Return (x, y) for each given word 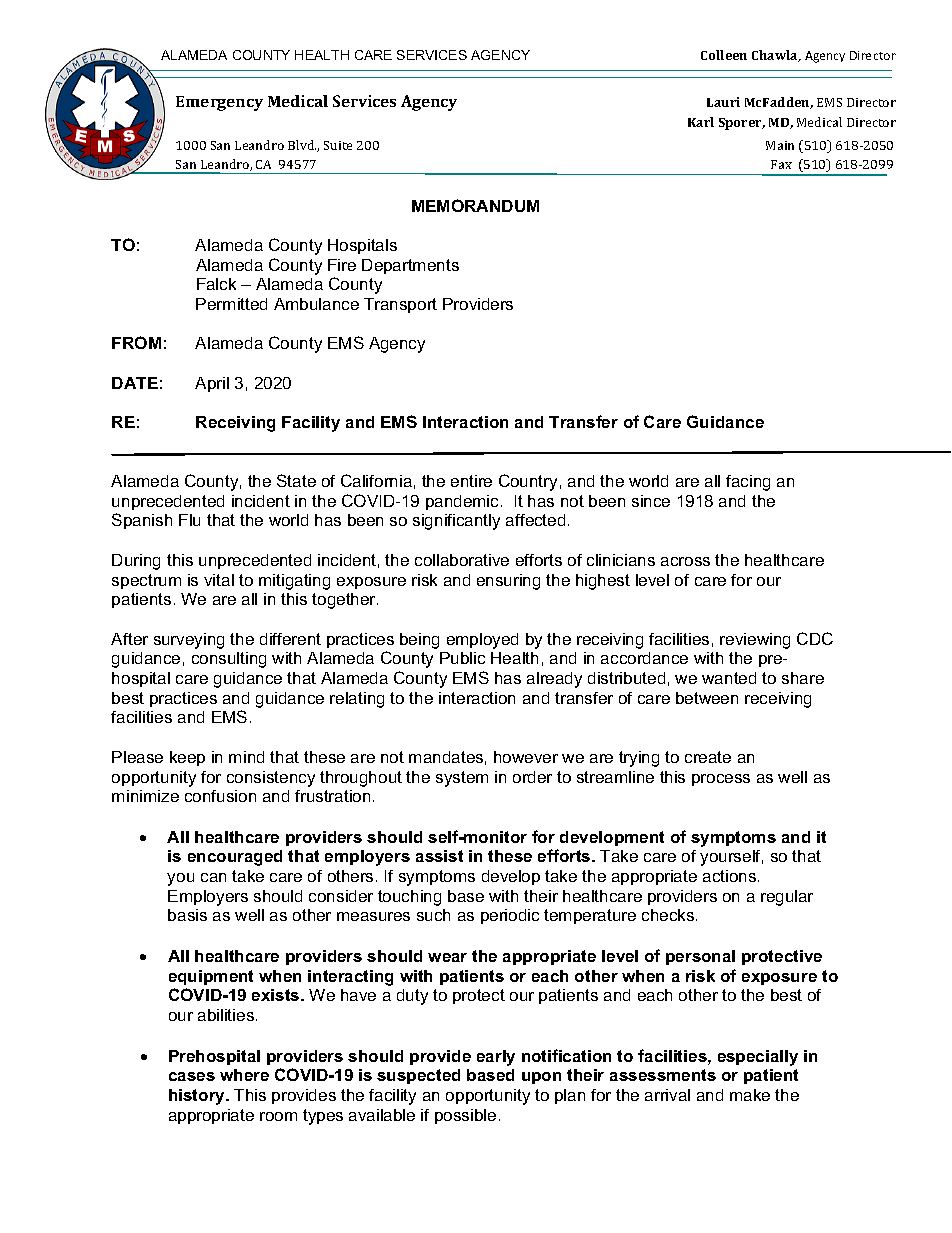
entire (471, 481)
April (212, 384)
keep (187, 758)
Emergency (219, 103)
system (462, 779)
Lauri (723, 102)
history (198, 1097)
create (708, 757)
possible (465, 1116)
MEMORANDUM (475, 205)
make (750, 1095)
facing (748, 483)
